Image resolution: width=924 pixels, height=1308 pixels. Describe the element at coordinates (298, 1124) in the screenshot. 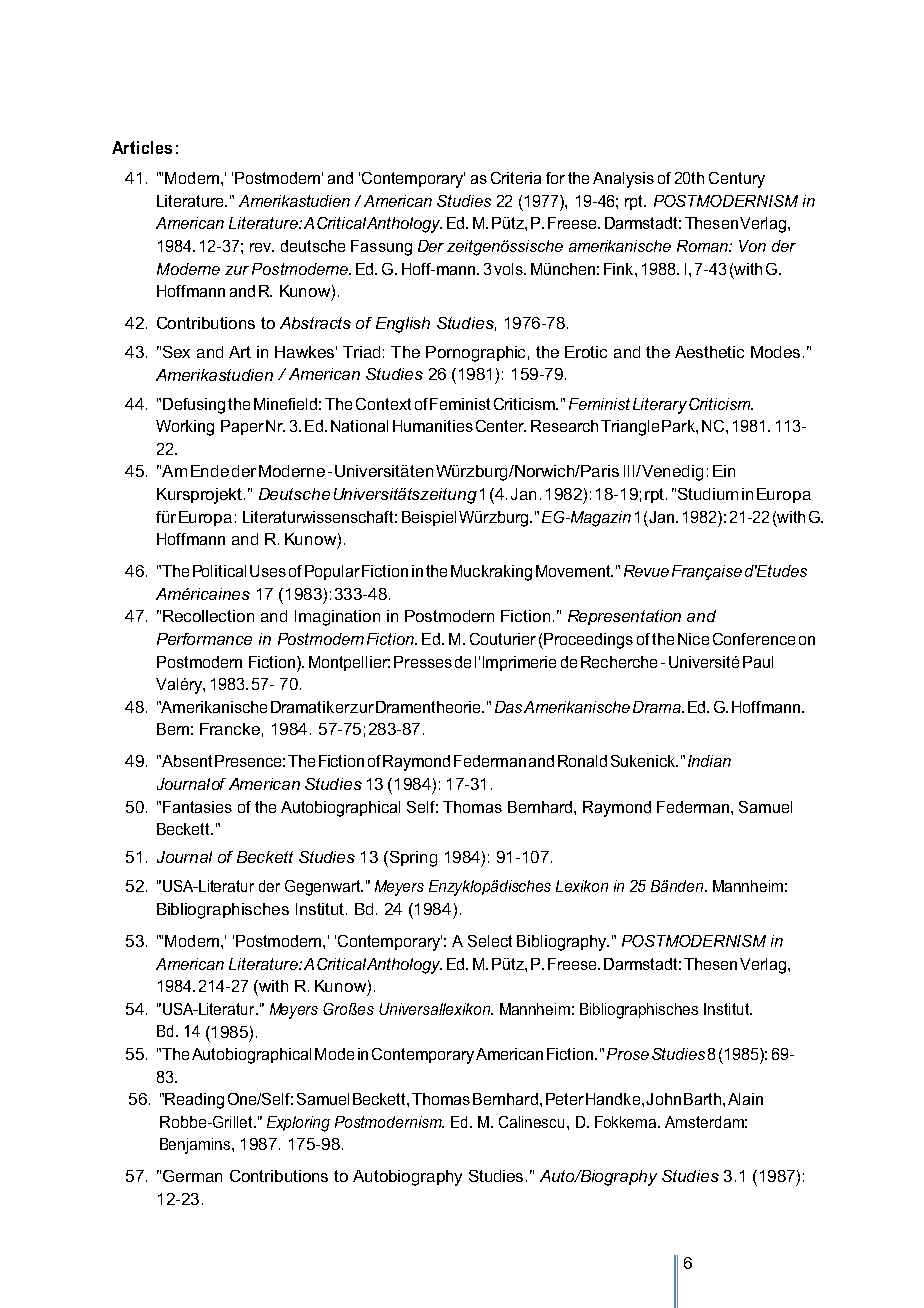

I see `Exploring` at that location.
